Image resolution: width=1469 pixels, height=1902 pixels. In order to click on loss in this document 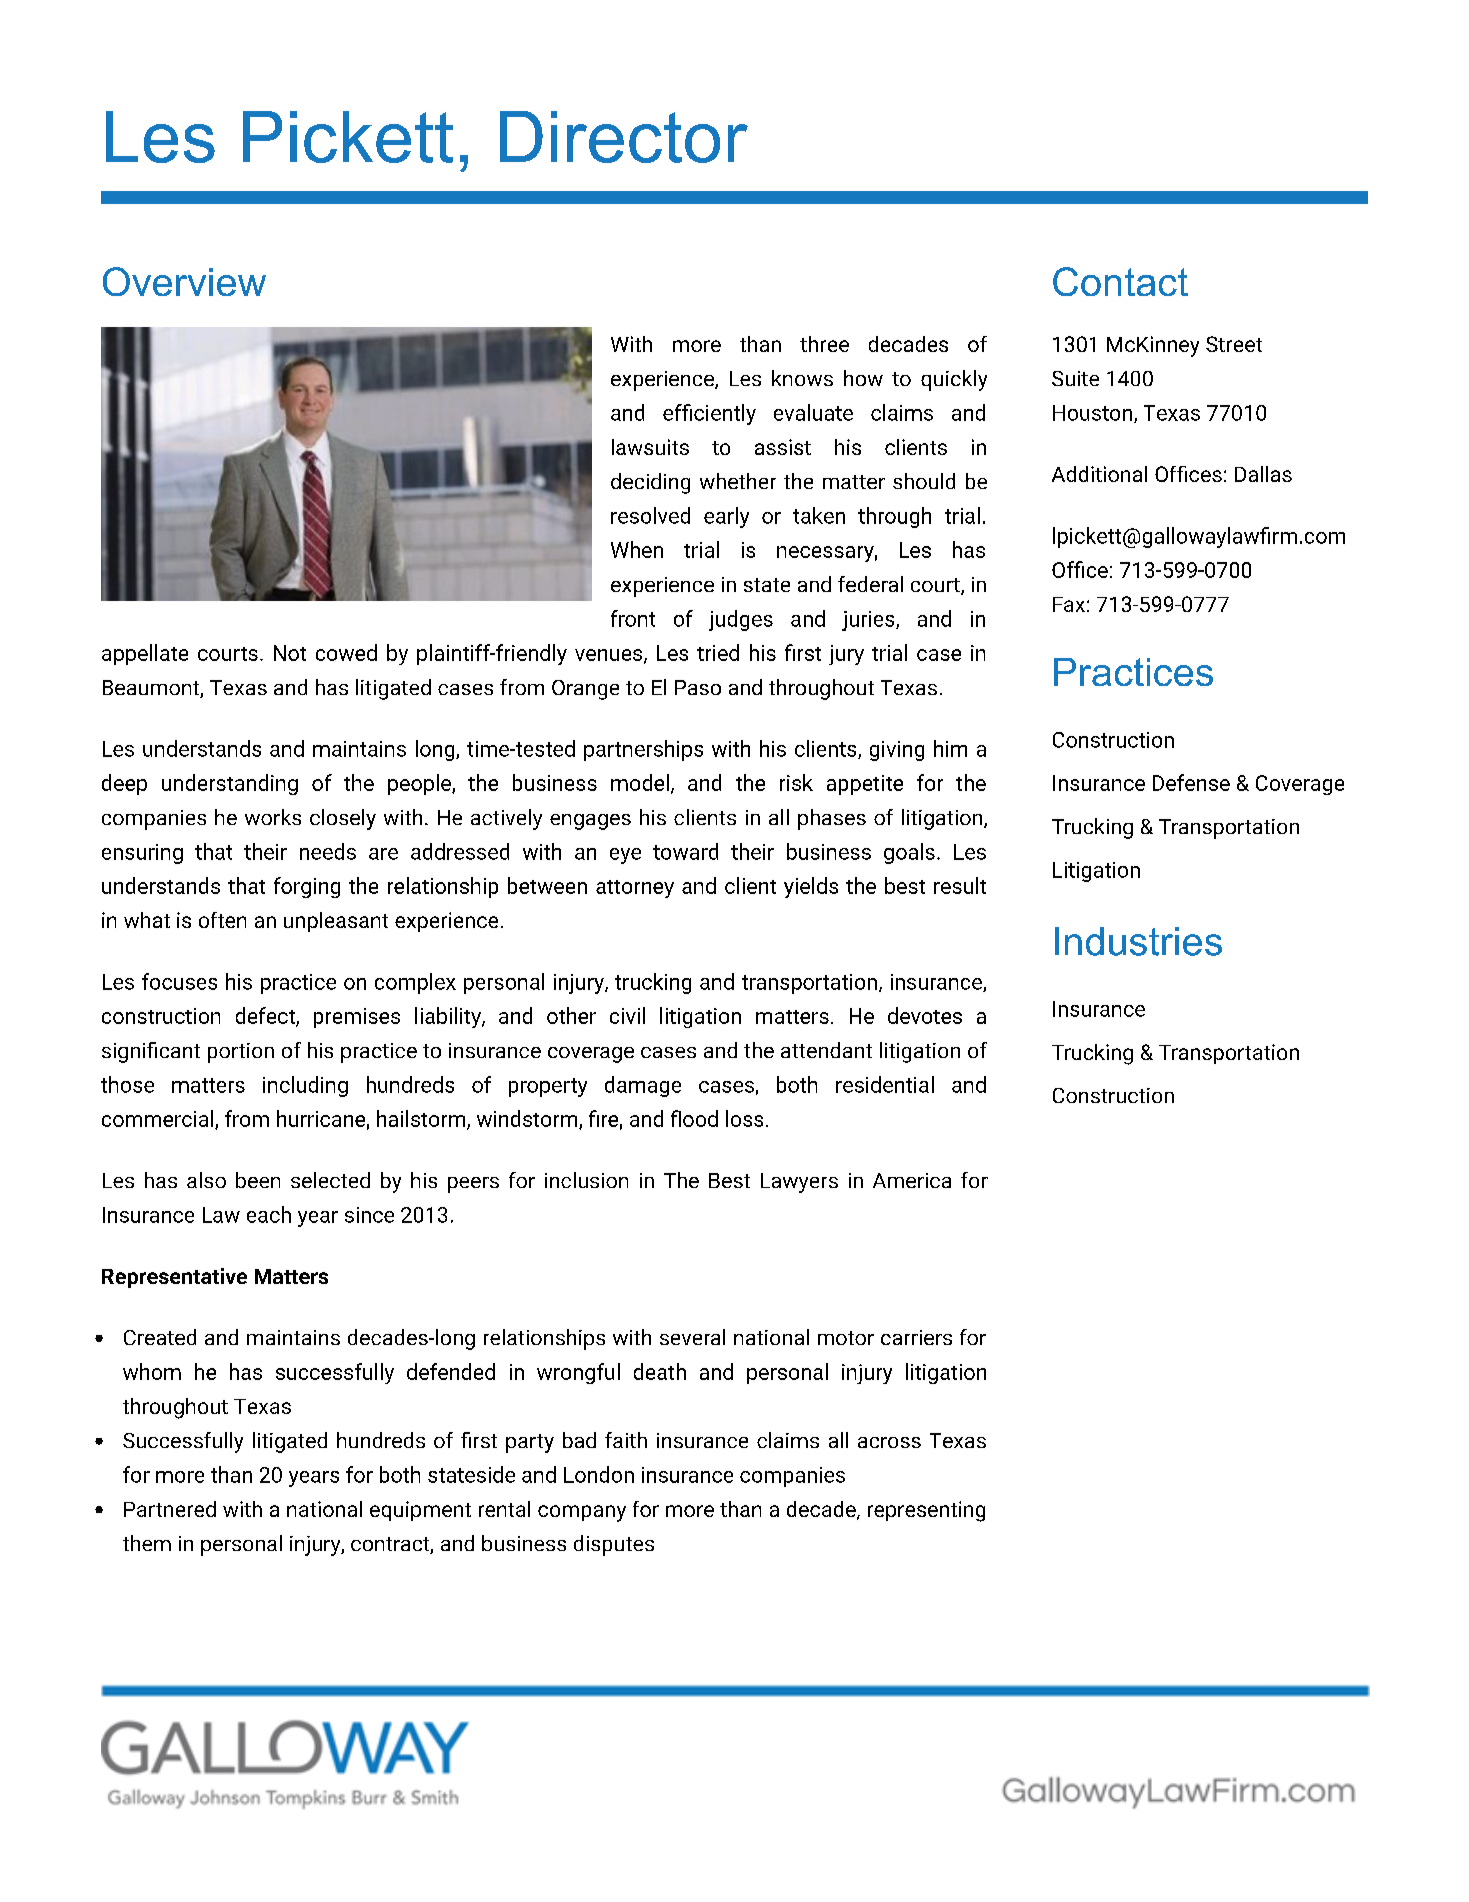, I will do `click(744, 1118)`.
